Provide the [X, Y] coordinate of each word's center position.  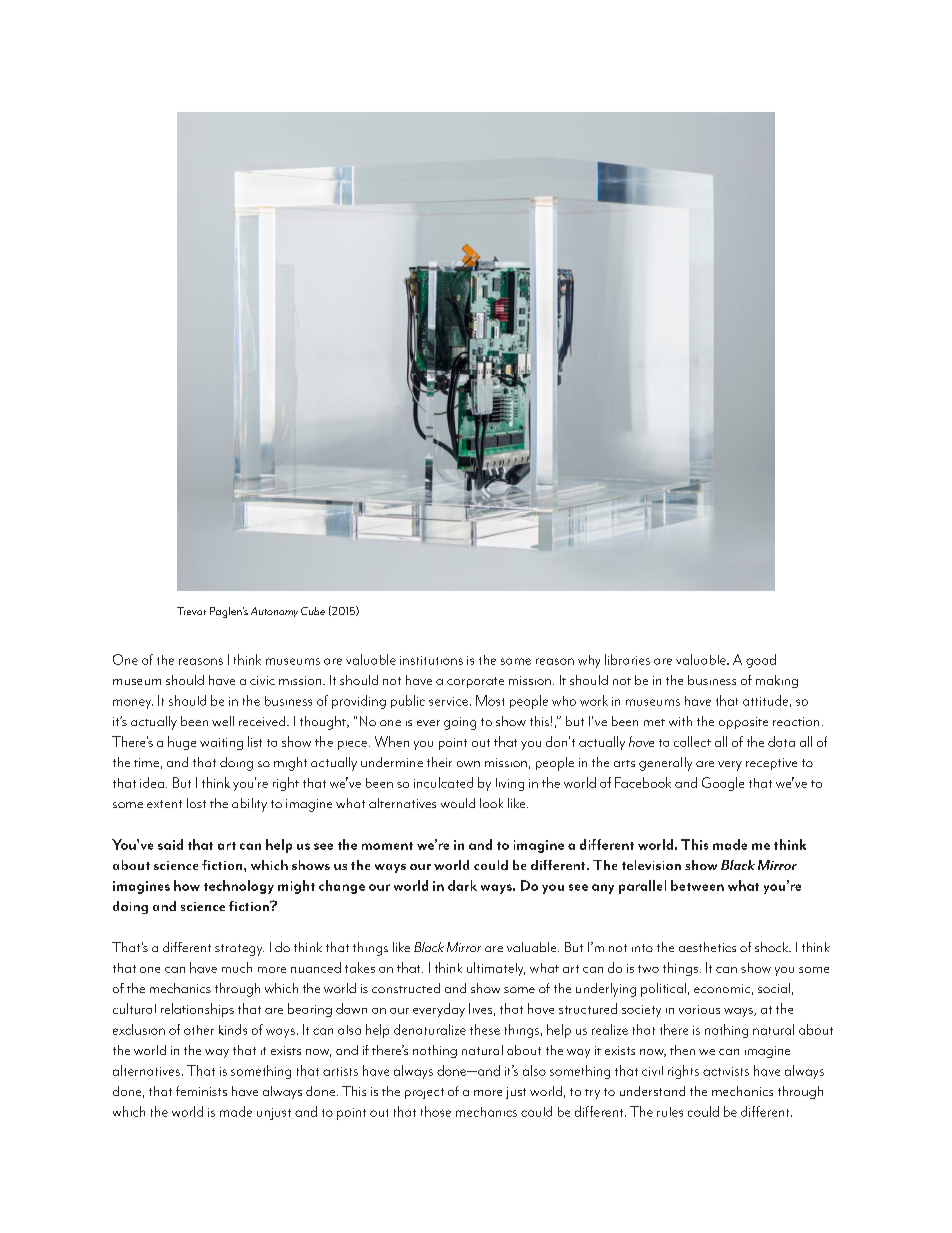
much [237, 967]
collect [692, 741]
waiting [221, 744]
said [170, 844]
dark [462, 885]
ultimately [496, 969]
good [761, 661]
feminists [201, 1091]
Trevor [191, 611]
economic [722, 988]
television [651, 865]
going [460, 723]
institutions [431, 660]
